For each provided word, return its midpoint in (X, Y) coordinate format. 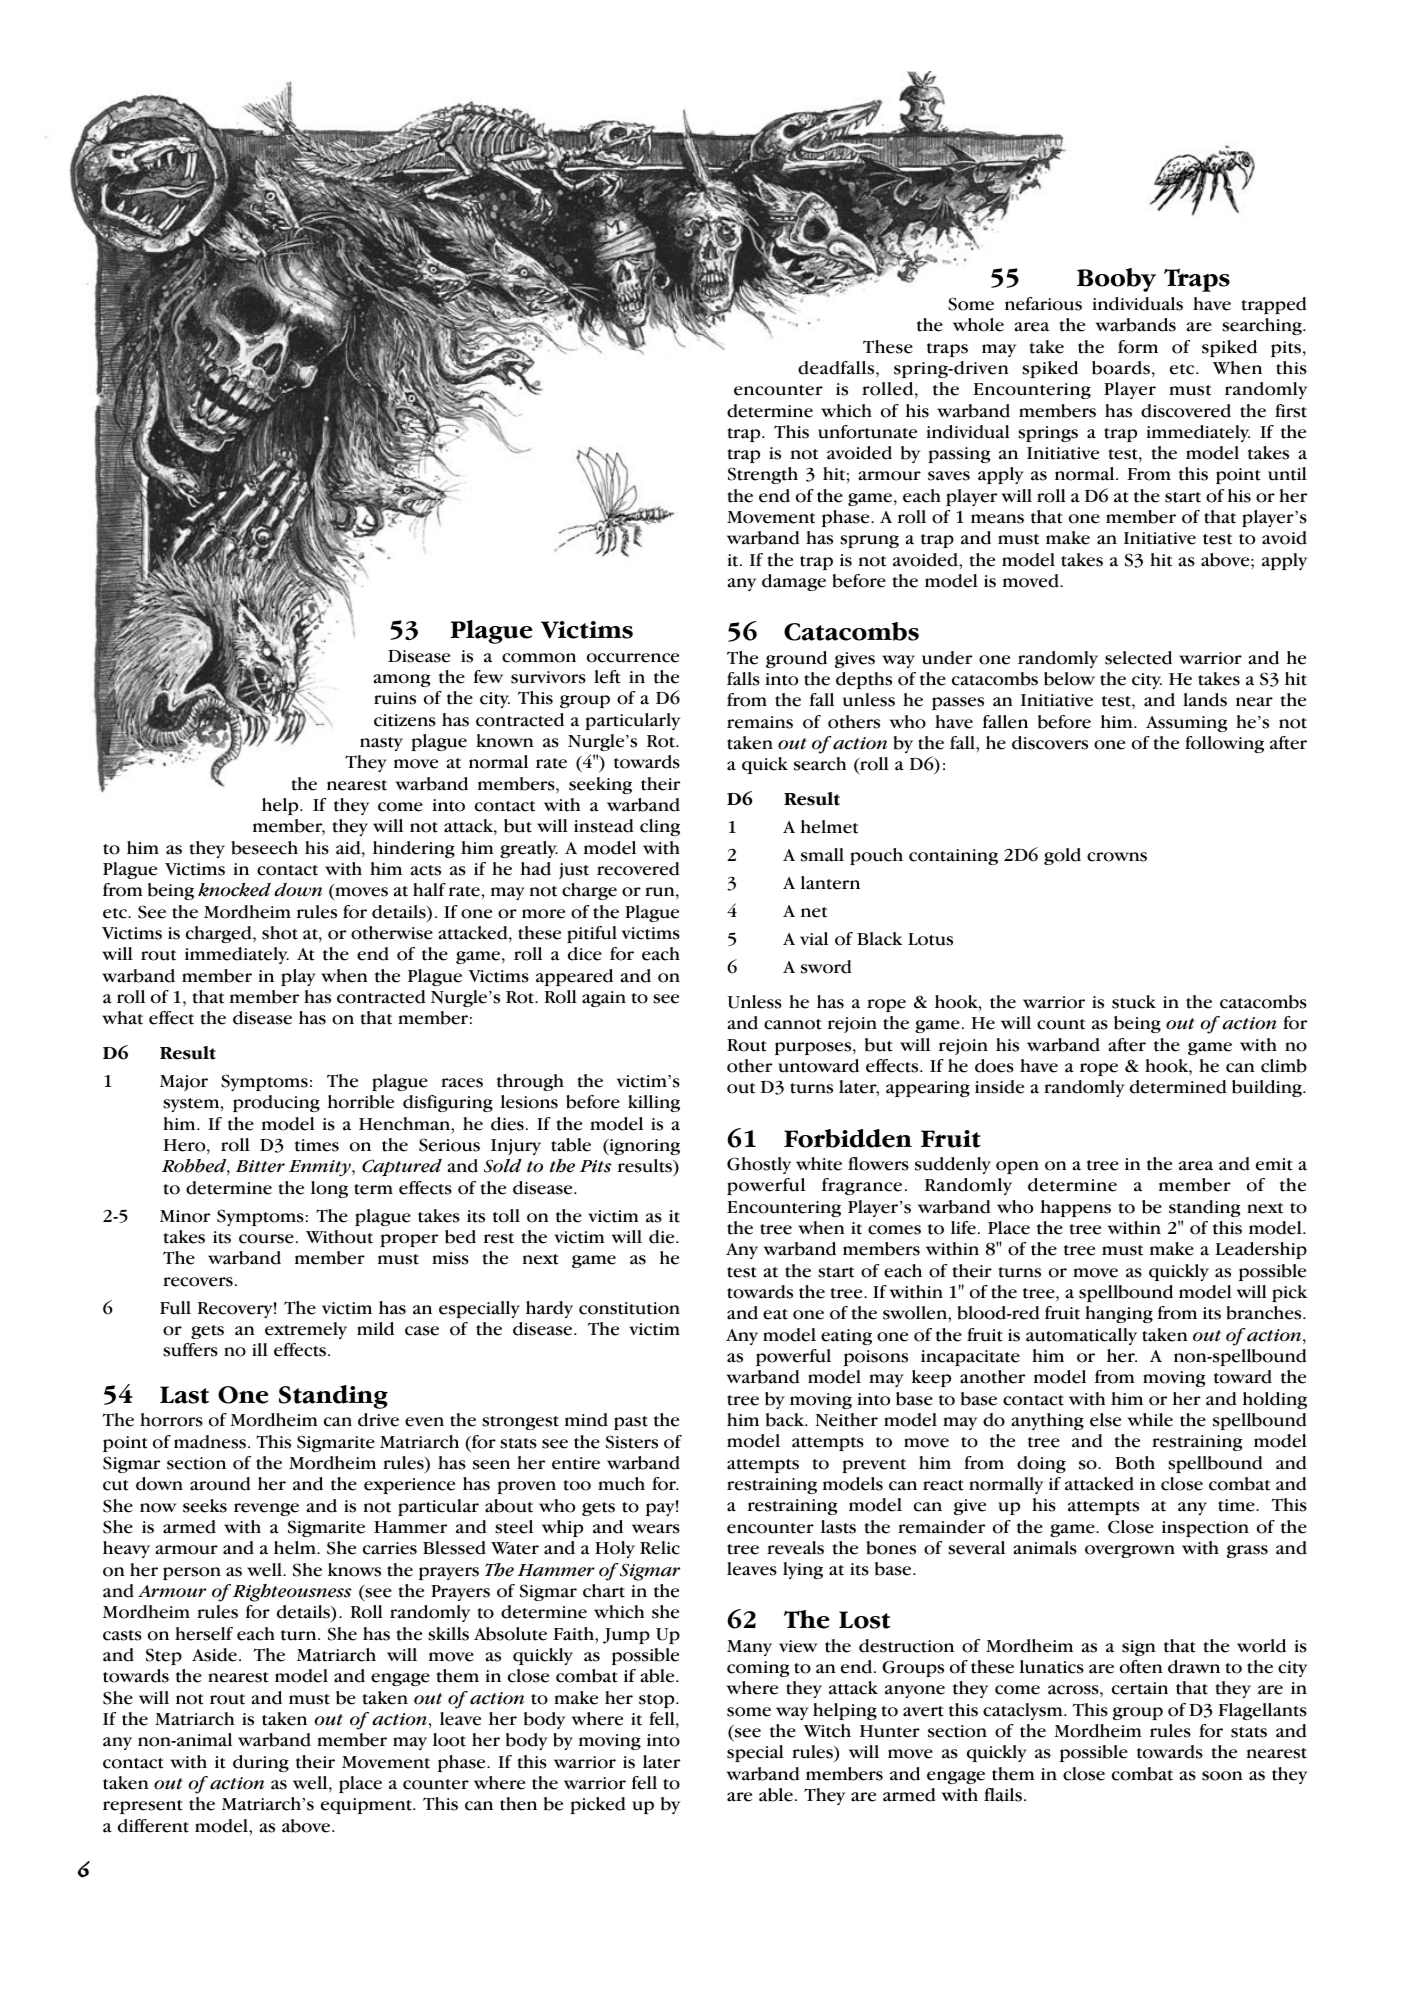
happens (1076, 1208)
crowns (1117, 857)
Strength (763, 475)
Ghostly (759, 1165)
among (401, 680)
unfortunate (867, 432)
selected (1138, 658)
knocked (234, 890)
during (261, 1763)
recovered (638, 869)
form (1138, 347)
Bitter (260, 1166)
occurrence (633, 658)
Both (1135, 1463)
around (220, 1484)
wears (656, 1529)
